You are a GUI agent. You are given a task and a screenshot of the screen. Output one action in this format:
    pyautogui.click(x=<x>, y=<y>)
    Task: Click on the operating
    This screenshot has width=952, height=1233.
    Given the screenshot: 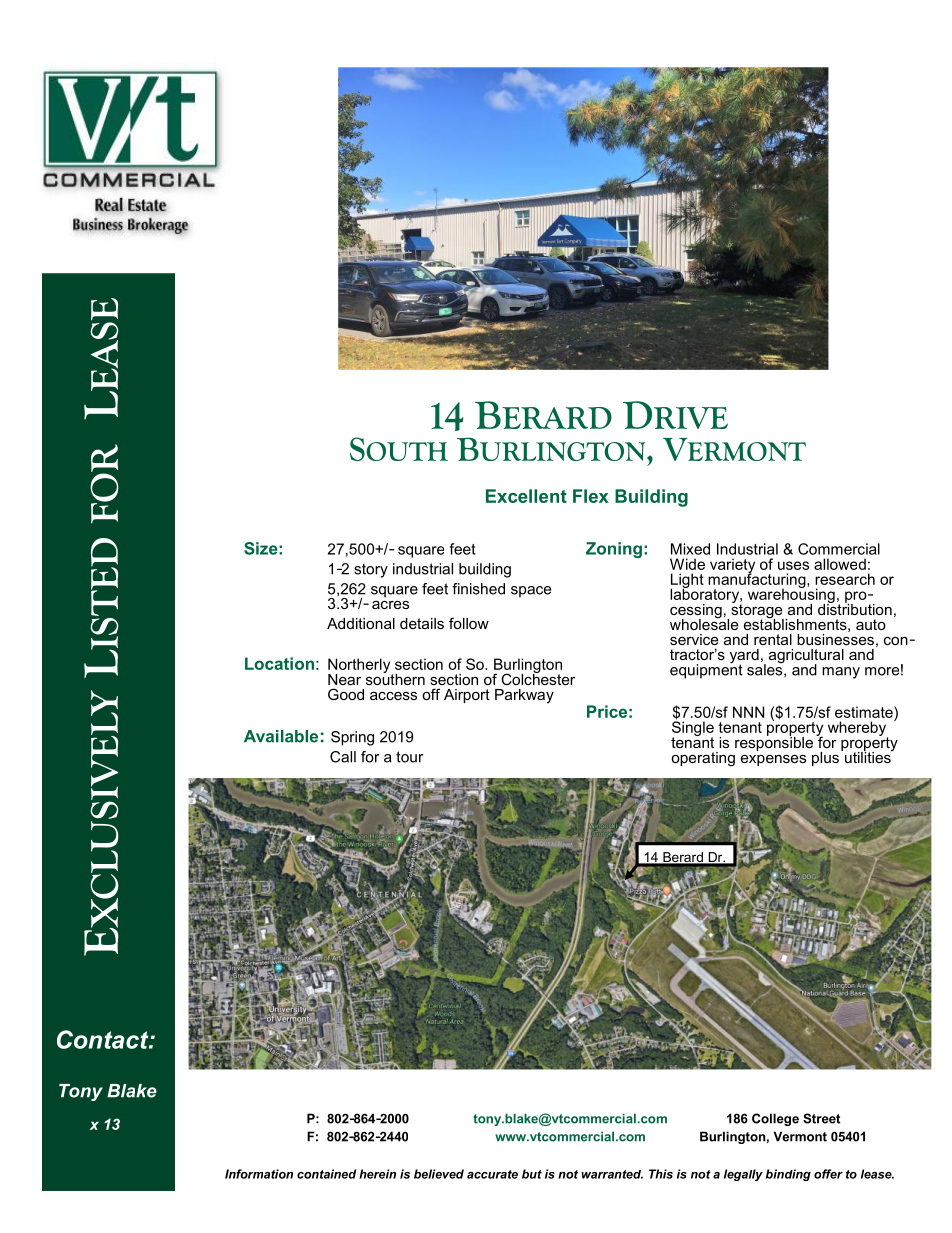 What is the action you would take?
    pyautogui.click(x=703, y=759)
